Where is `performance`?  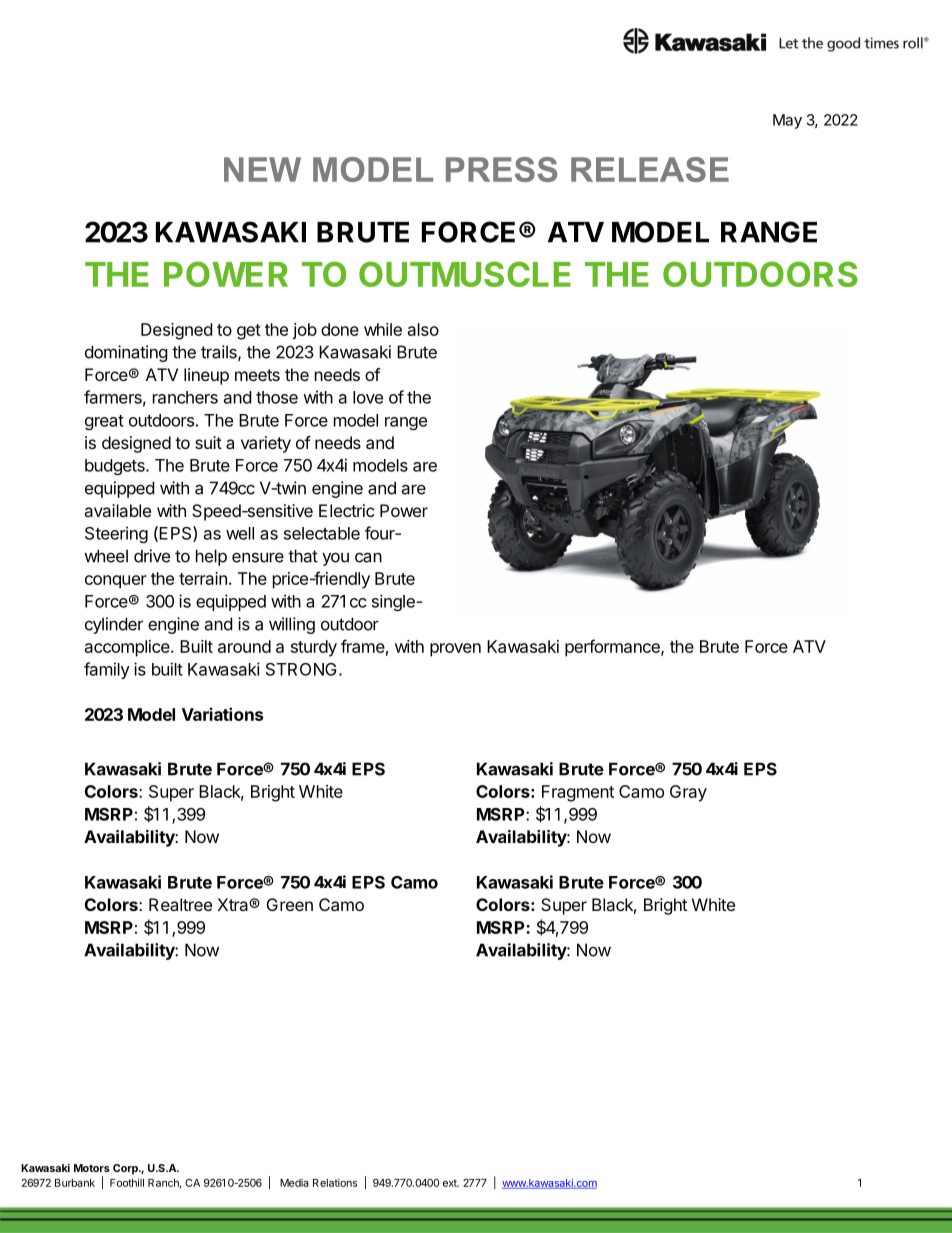 performance is located at coordinates (613, 648).
